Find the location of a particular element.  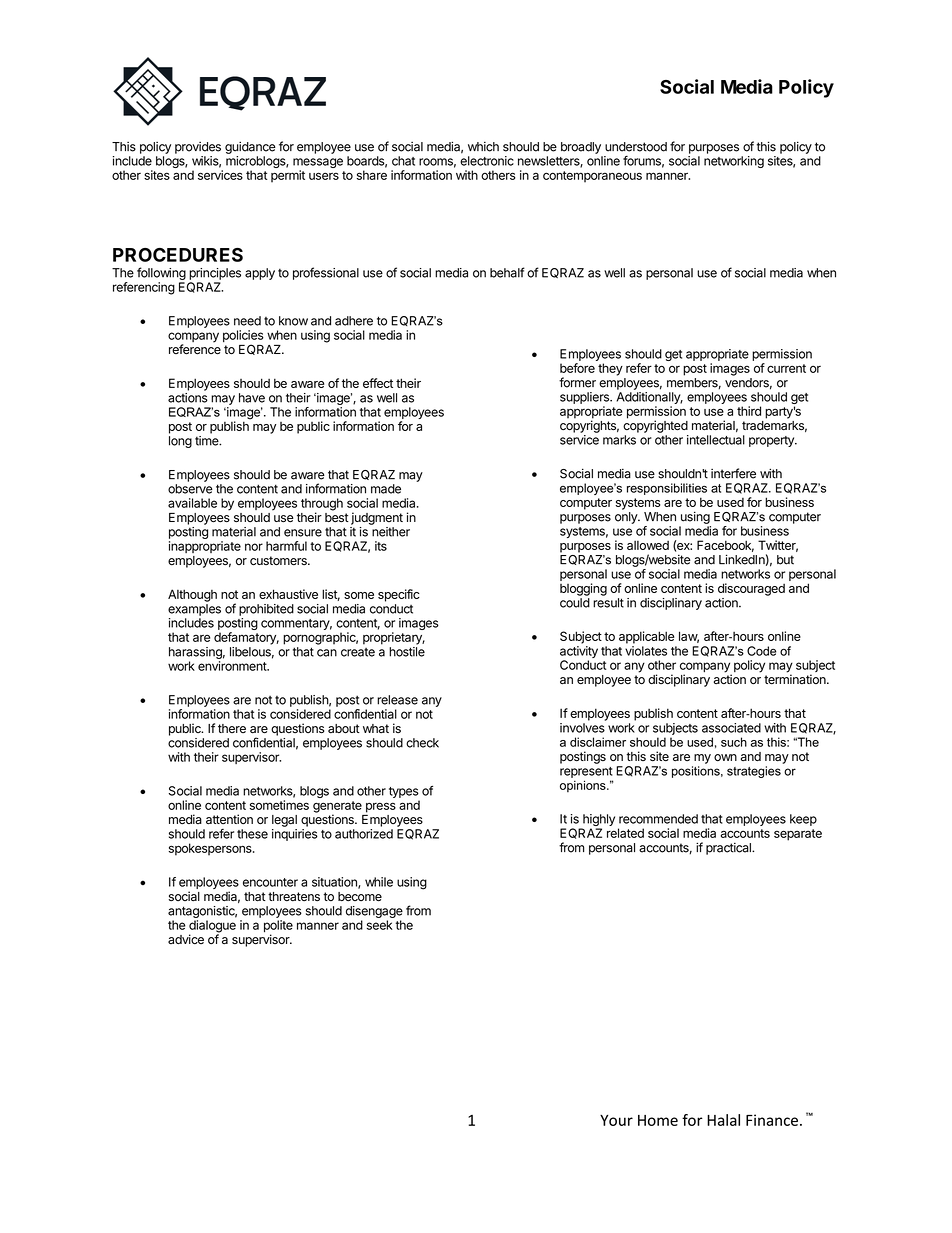

guidance is located at coordinates (250, 147).
